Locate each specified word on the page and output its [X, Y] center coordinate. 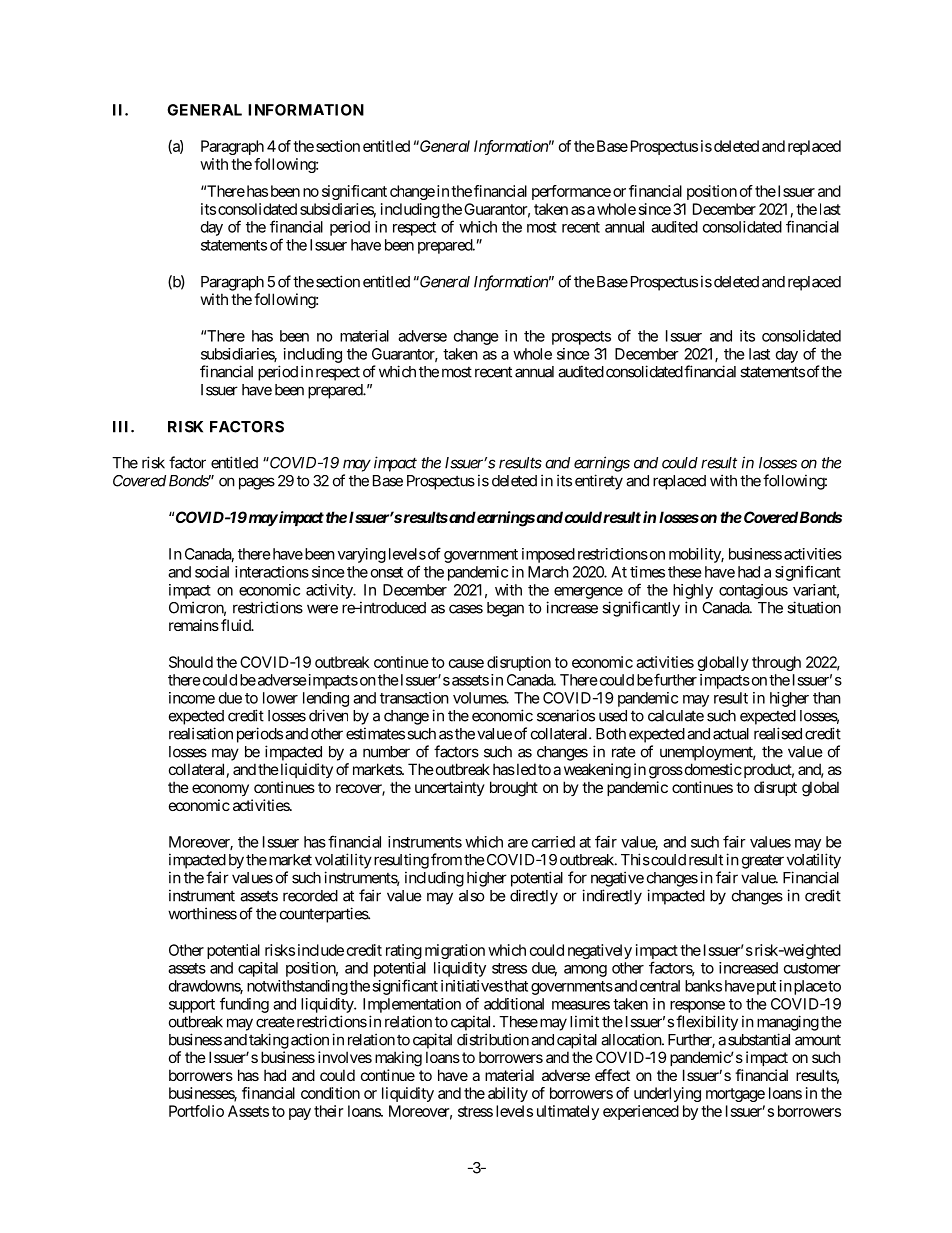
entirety [599, 482]
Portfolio [196, 1111]
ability [508, 1094]
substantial [759, 1039]
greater [763, 861]
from [446, 859]
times [647, 572]
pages [257, 483]
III [122, 427]
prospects [581, 338]
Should [191, 662]
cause [466, 663]
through [776, 663]
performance [571, 192]
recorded [310, 896]
